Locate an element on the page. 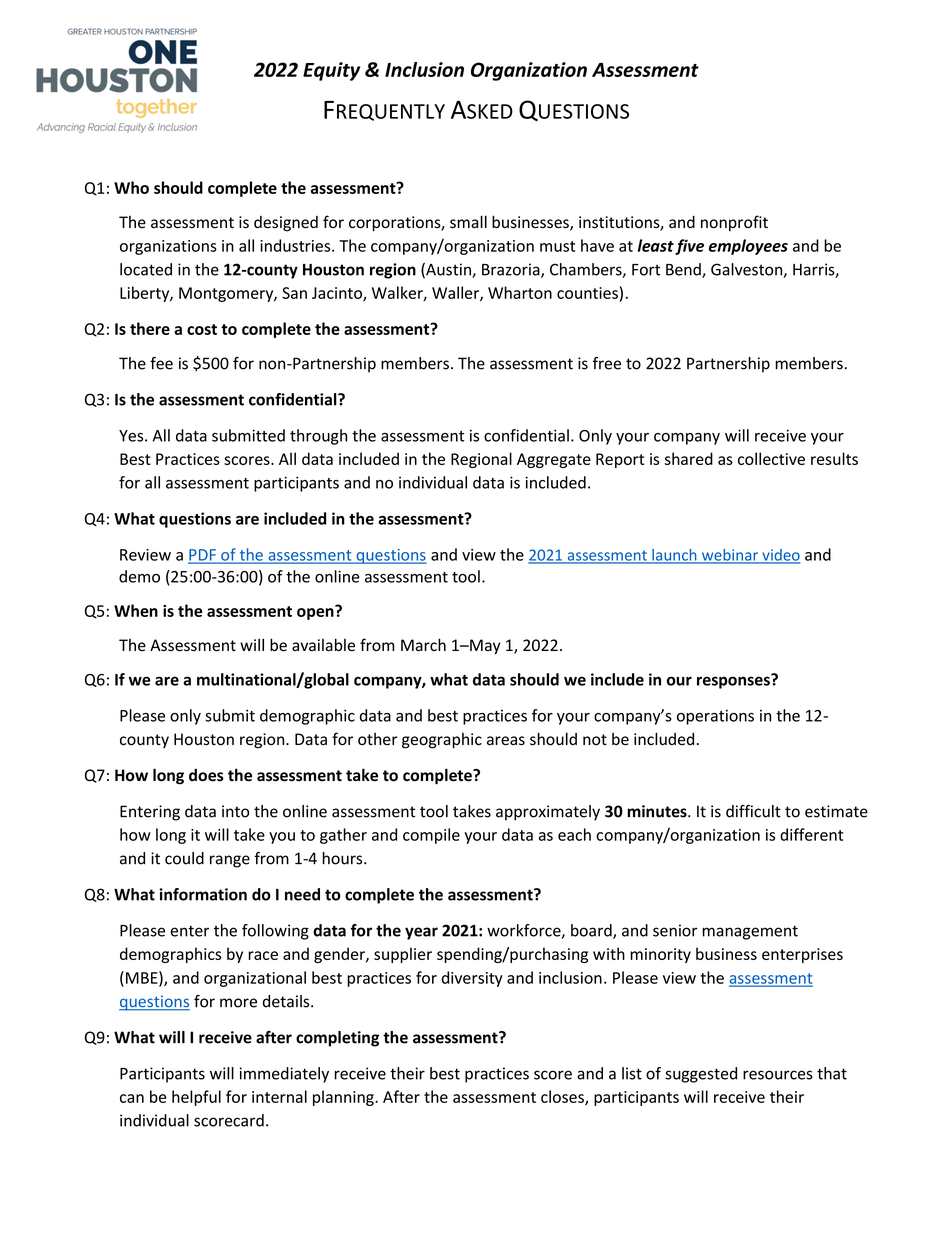 The image size is (952, 1233). helpful is located at coordinates (196, 1098).
